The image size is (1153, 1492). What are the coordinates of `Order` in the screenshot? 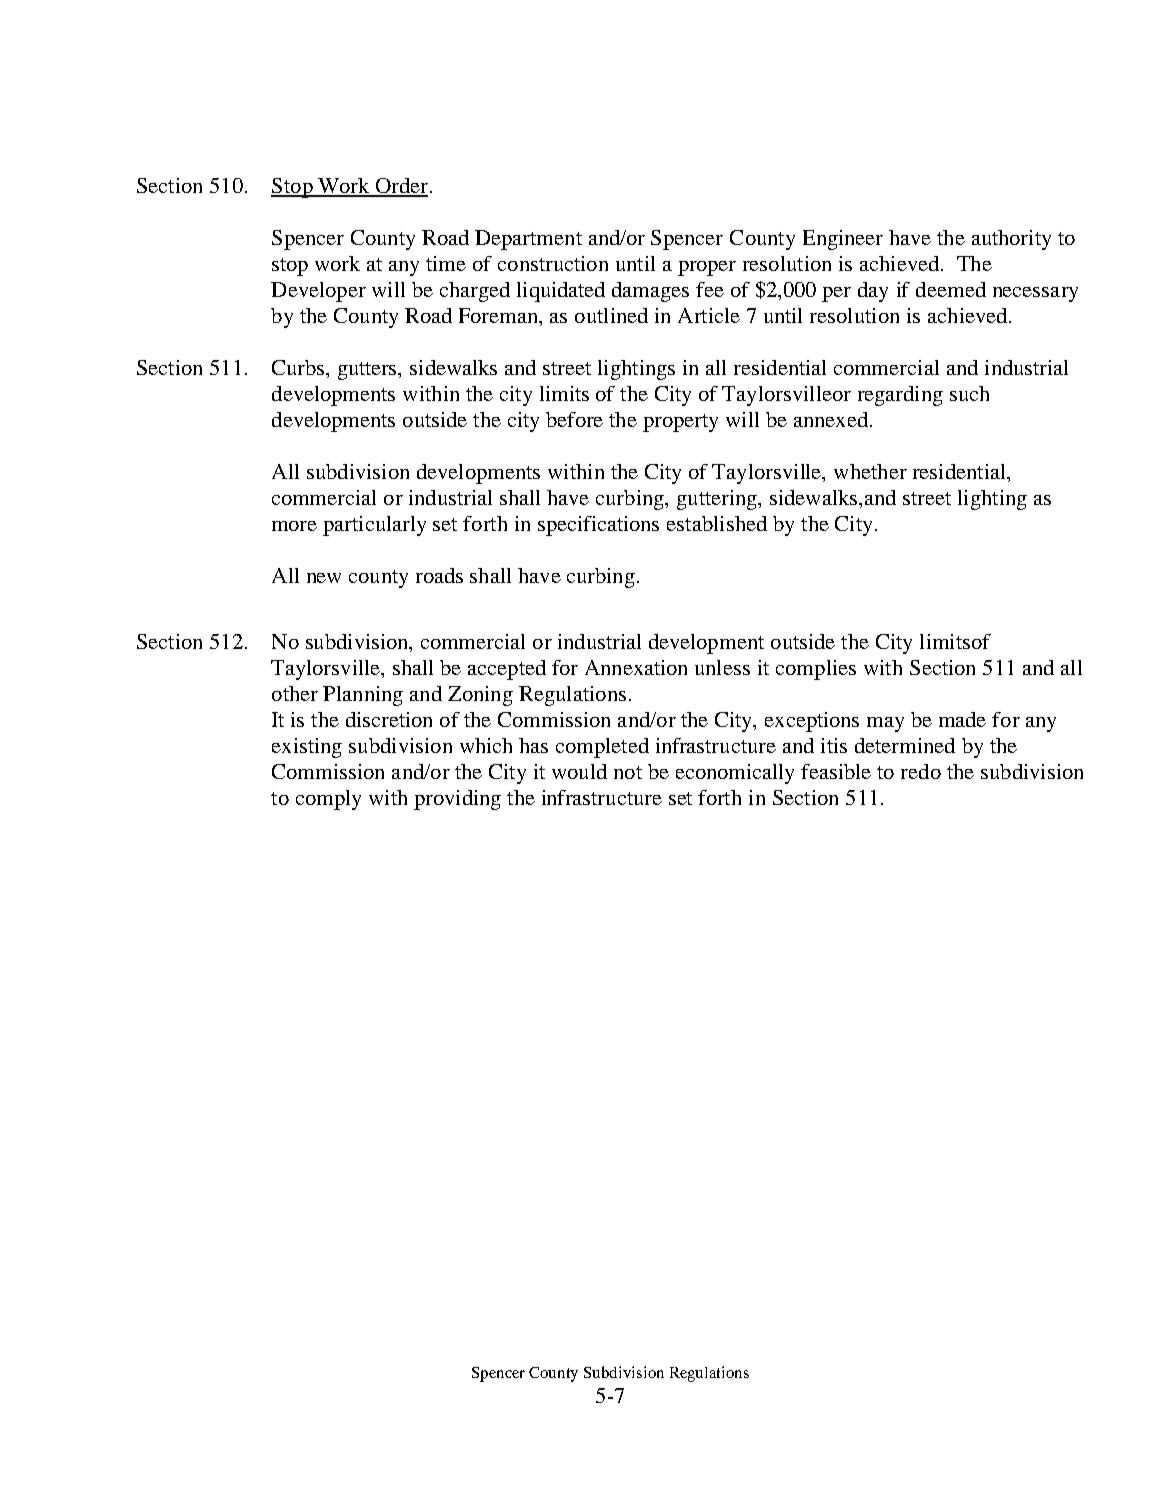 It's located at (400, 187).
